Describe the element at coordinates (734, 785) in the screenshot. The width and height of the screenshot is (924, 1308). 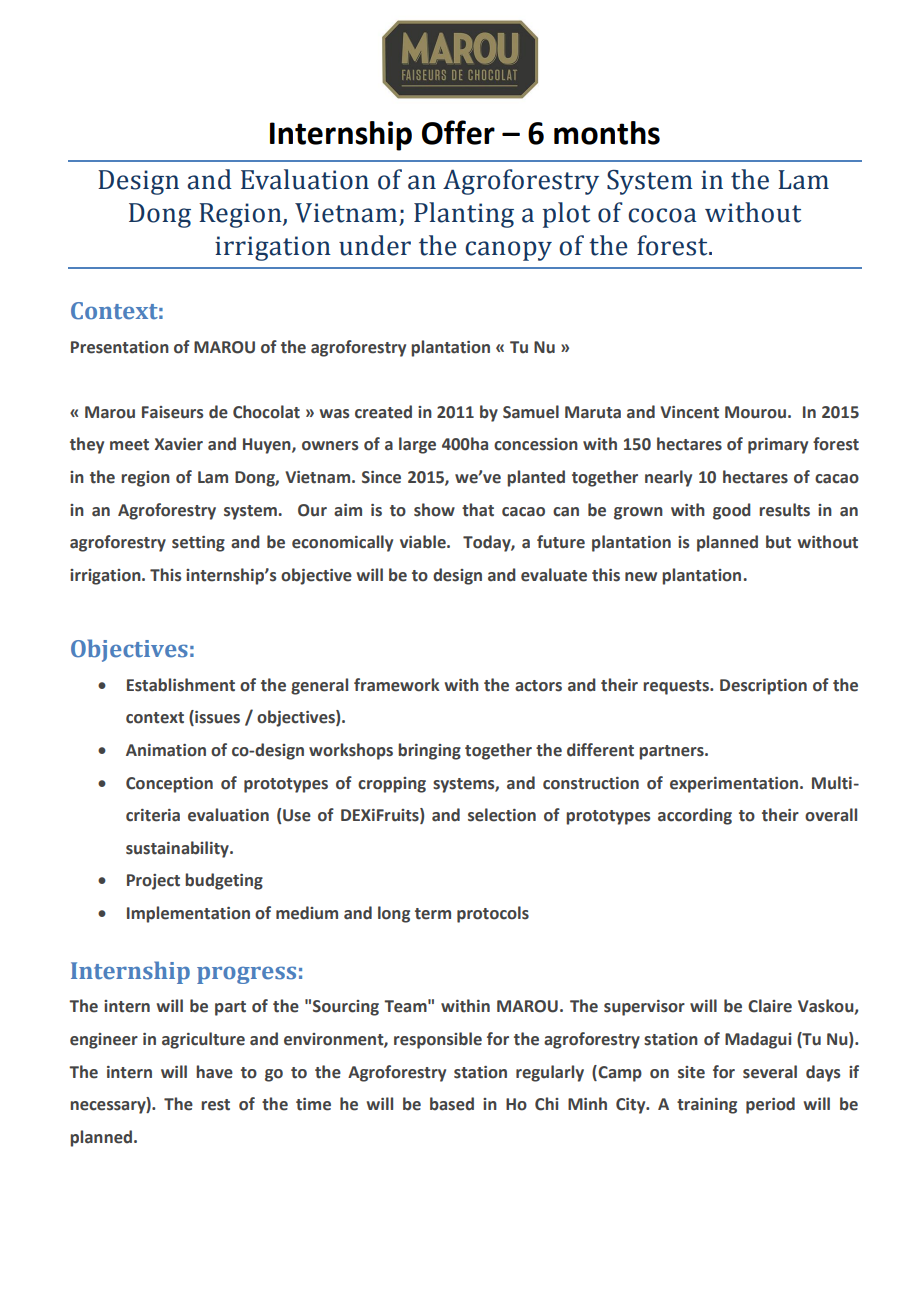
I see `experimentation` at that location.
